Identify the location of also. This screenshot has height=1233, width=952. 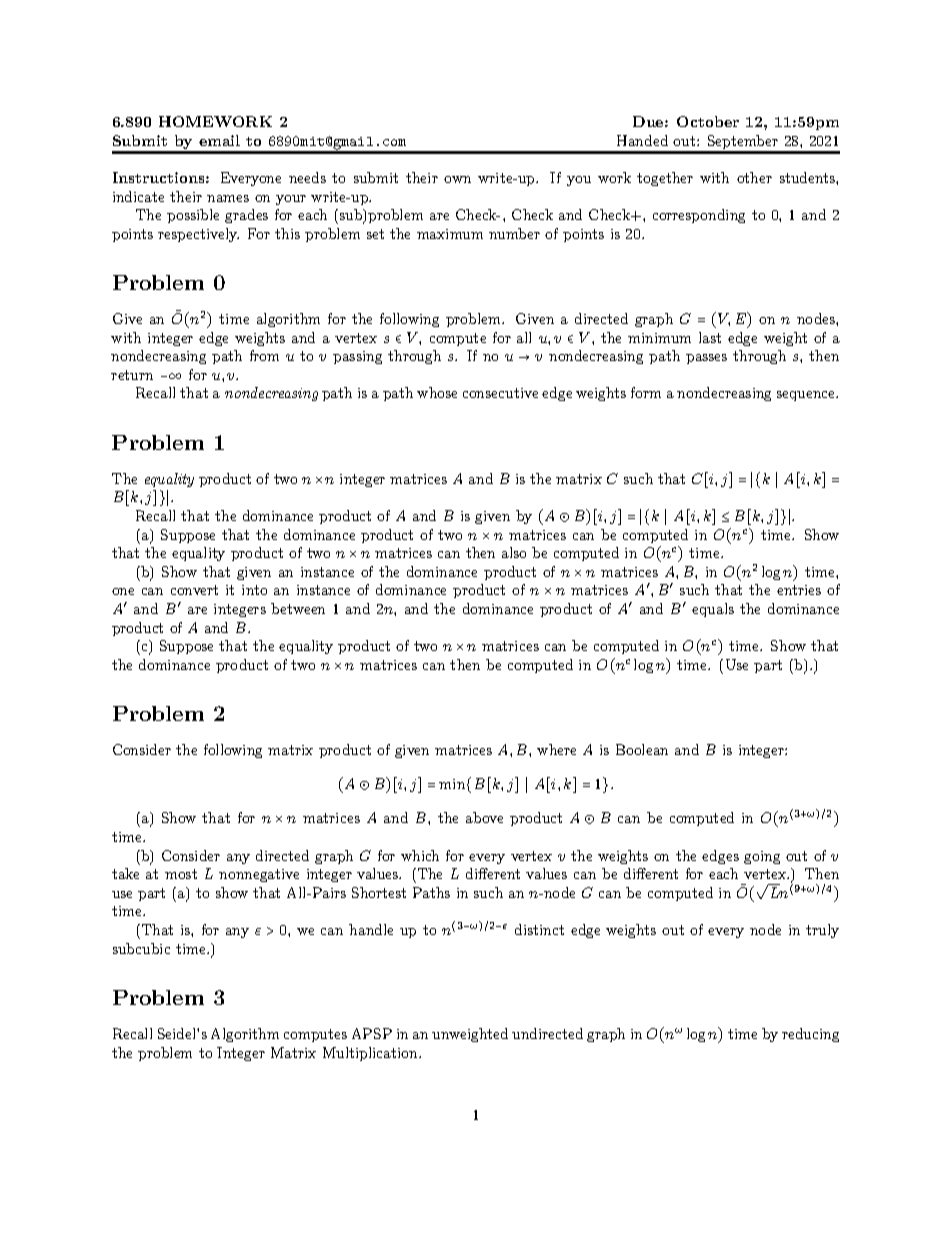
(514, 552).
